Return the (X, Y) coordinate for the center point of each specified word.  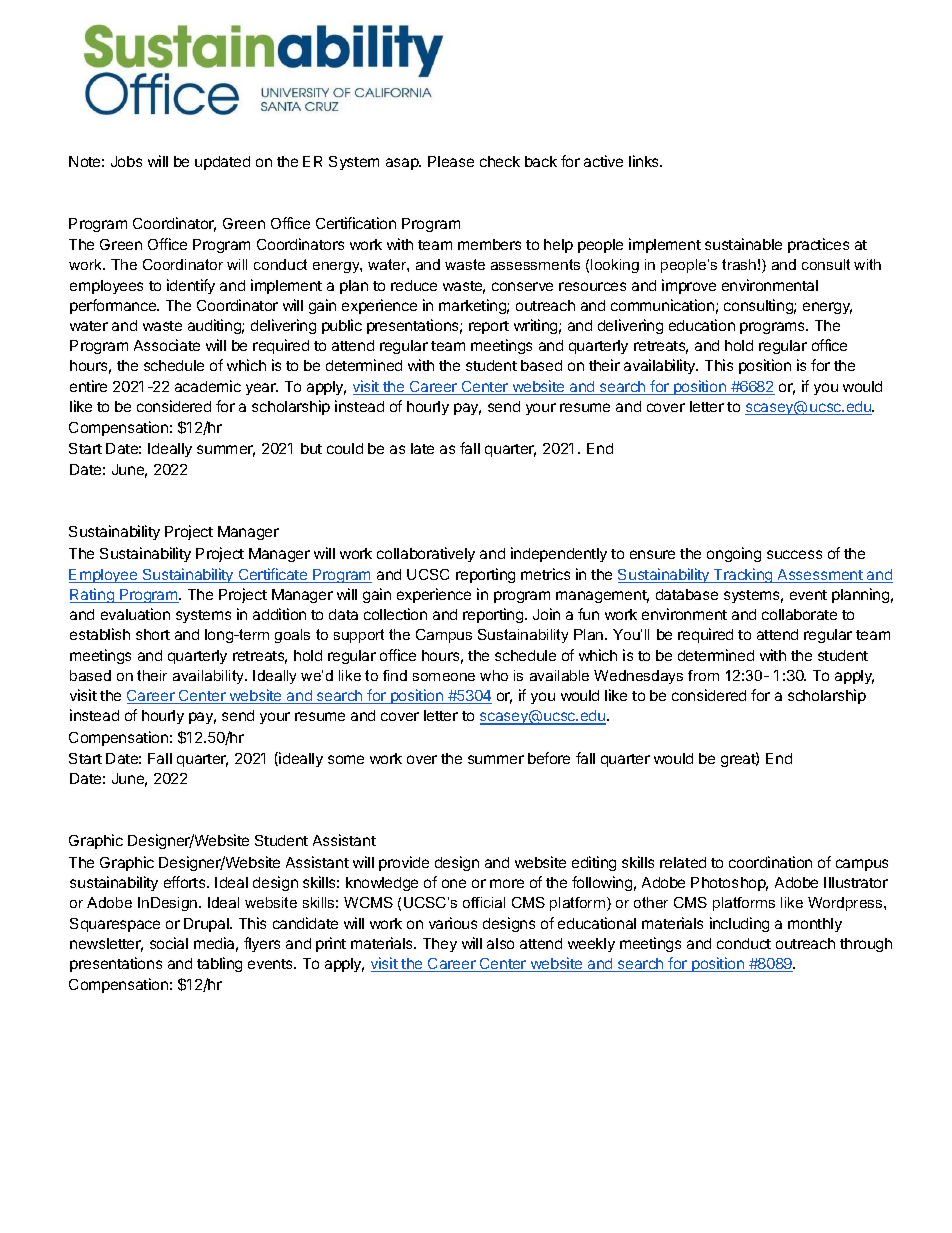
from (703, 675)
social (169, 943)
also (500, 943)
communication (662, 305)
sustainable (743, 244)
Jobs (126, 161)
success (794, 554)
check (500, 161)
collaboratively (426, 554)
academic (208, 386)
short (153, 634)
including (739, 924)
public (342, 326)
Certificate (273, 575)
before (549, 758)
